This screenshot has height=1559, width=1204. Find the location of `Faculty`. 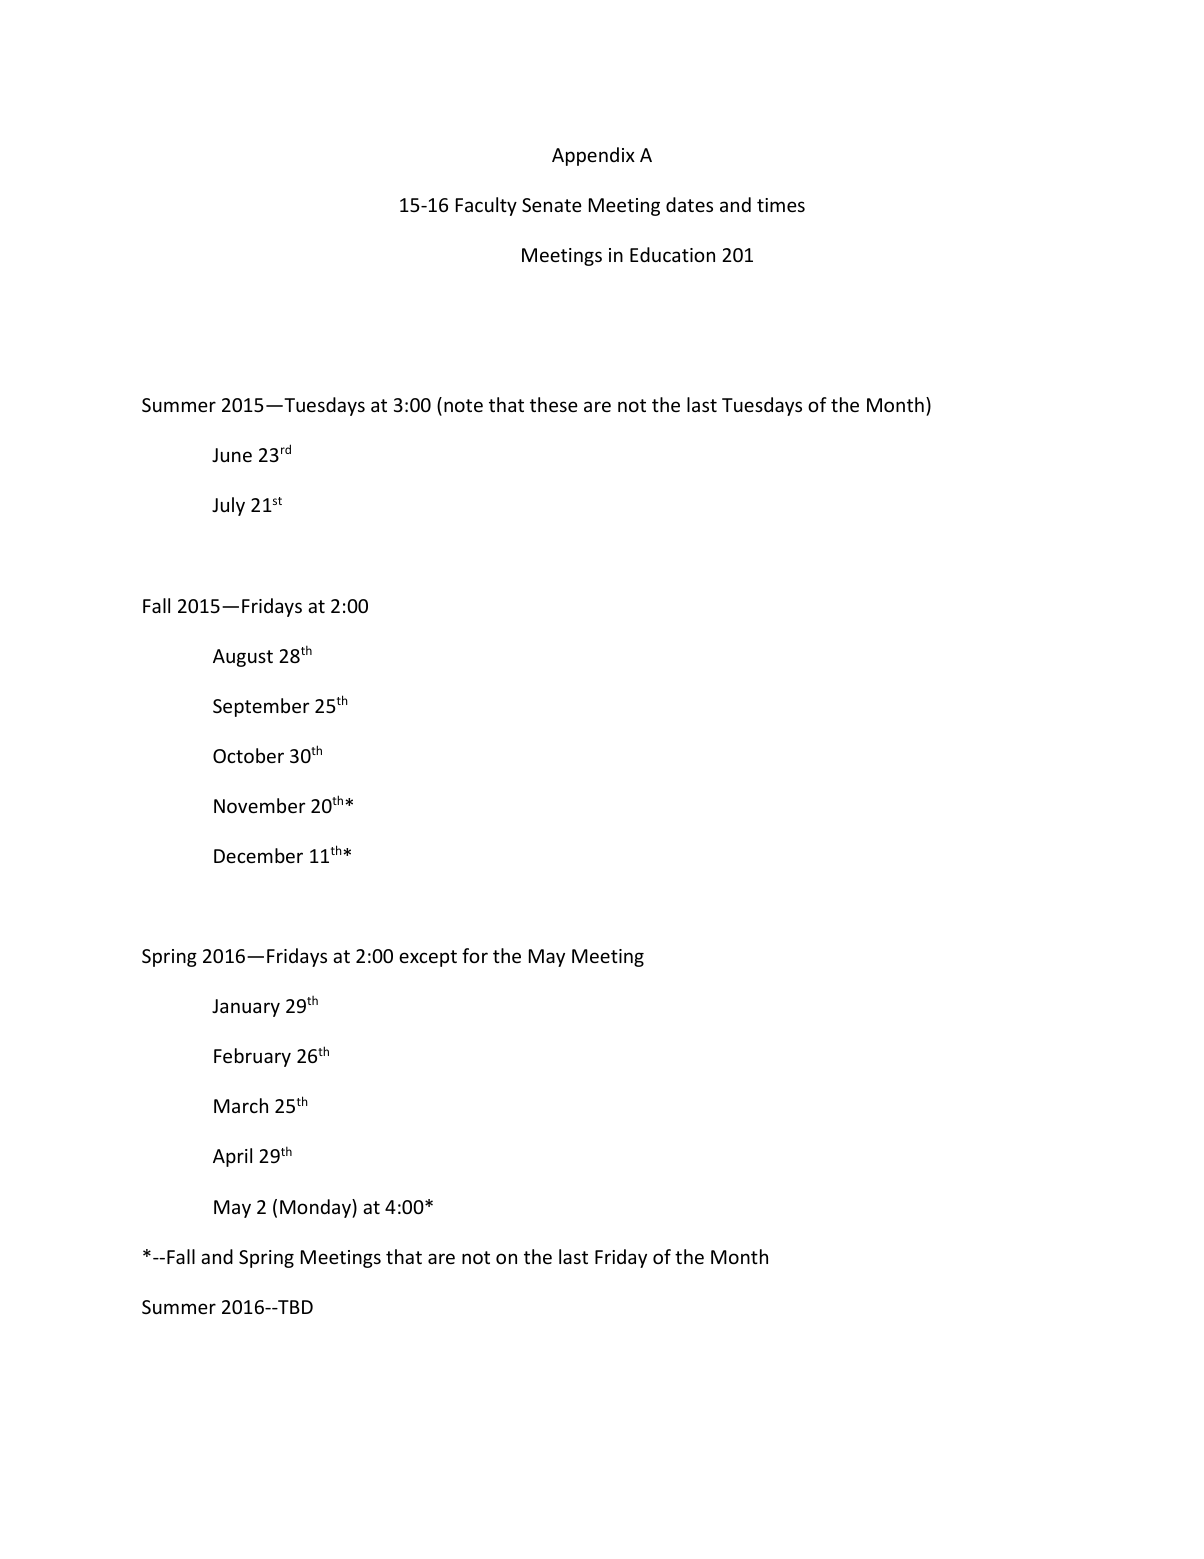

Faculty is located at coordinates (486, 206).
